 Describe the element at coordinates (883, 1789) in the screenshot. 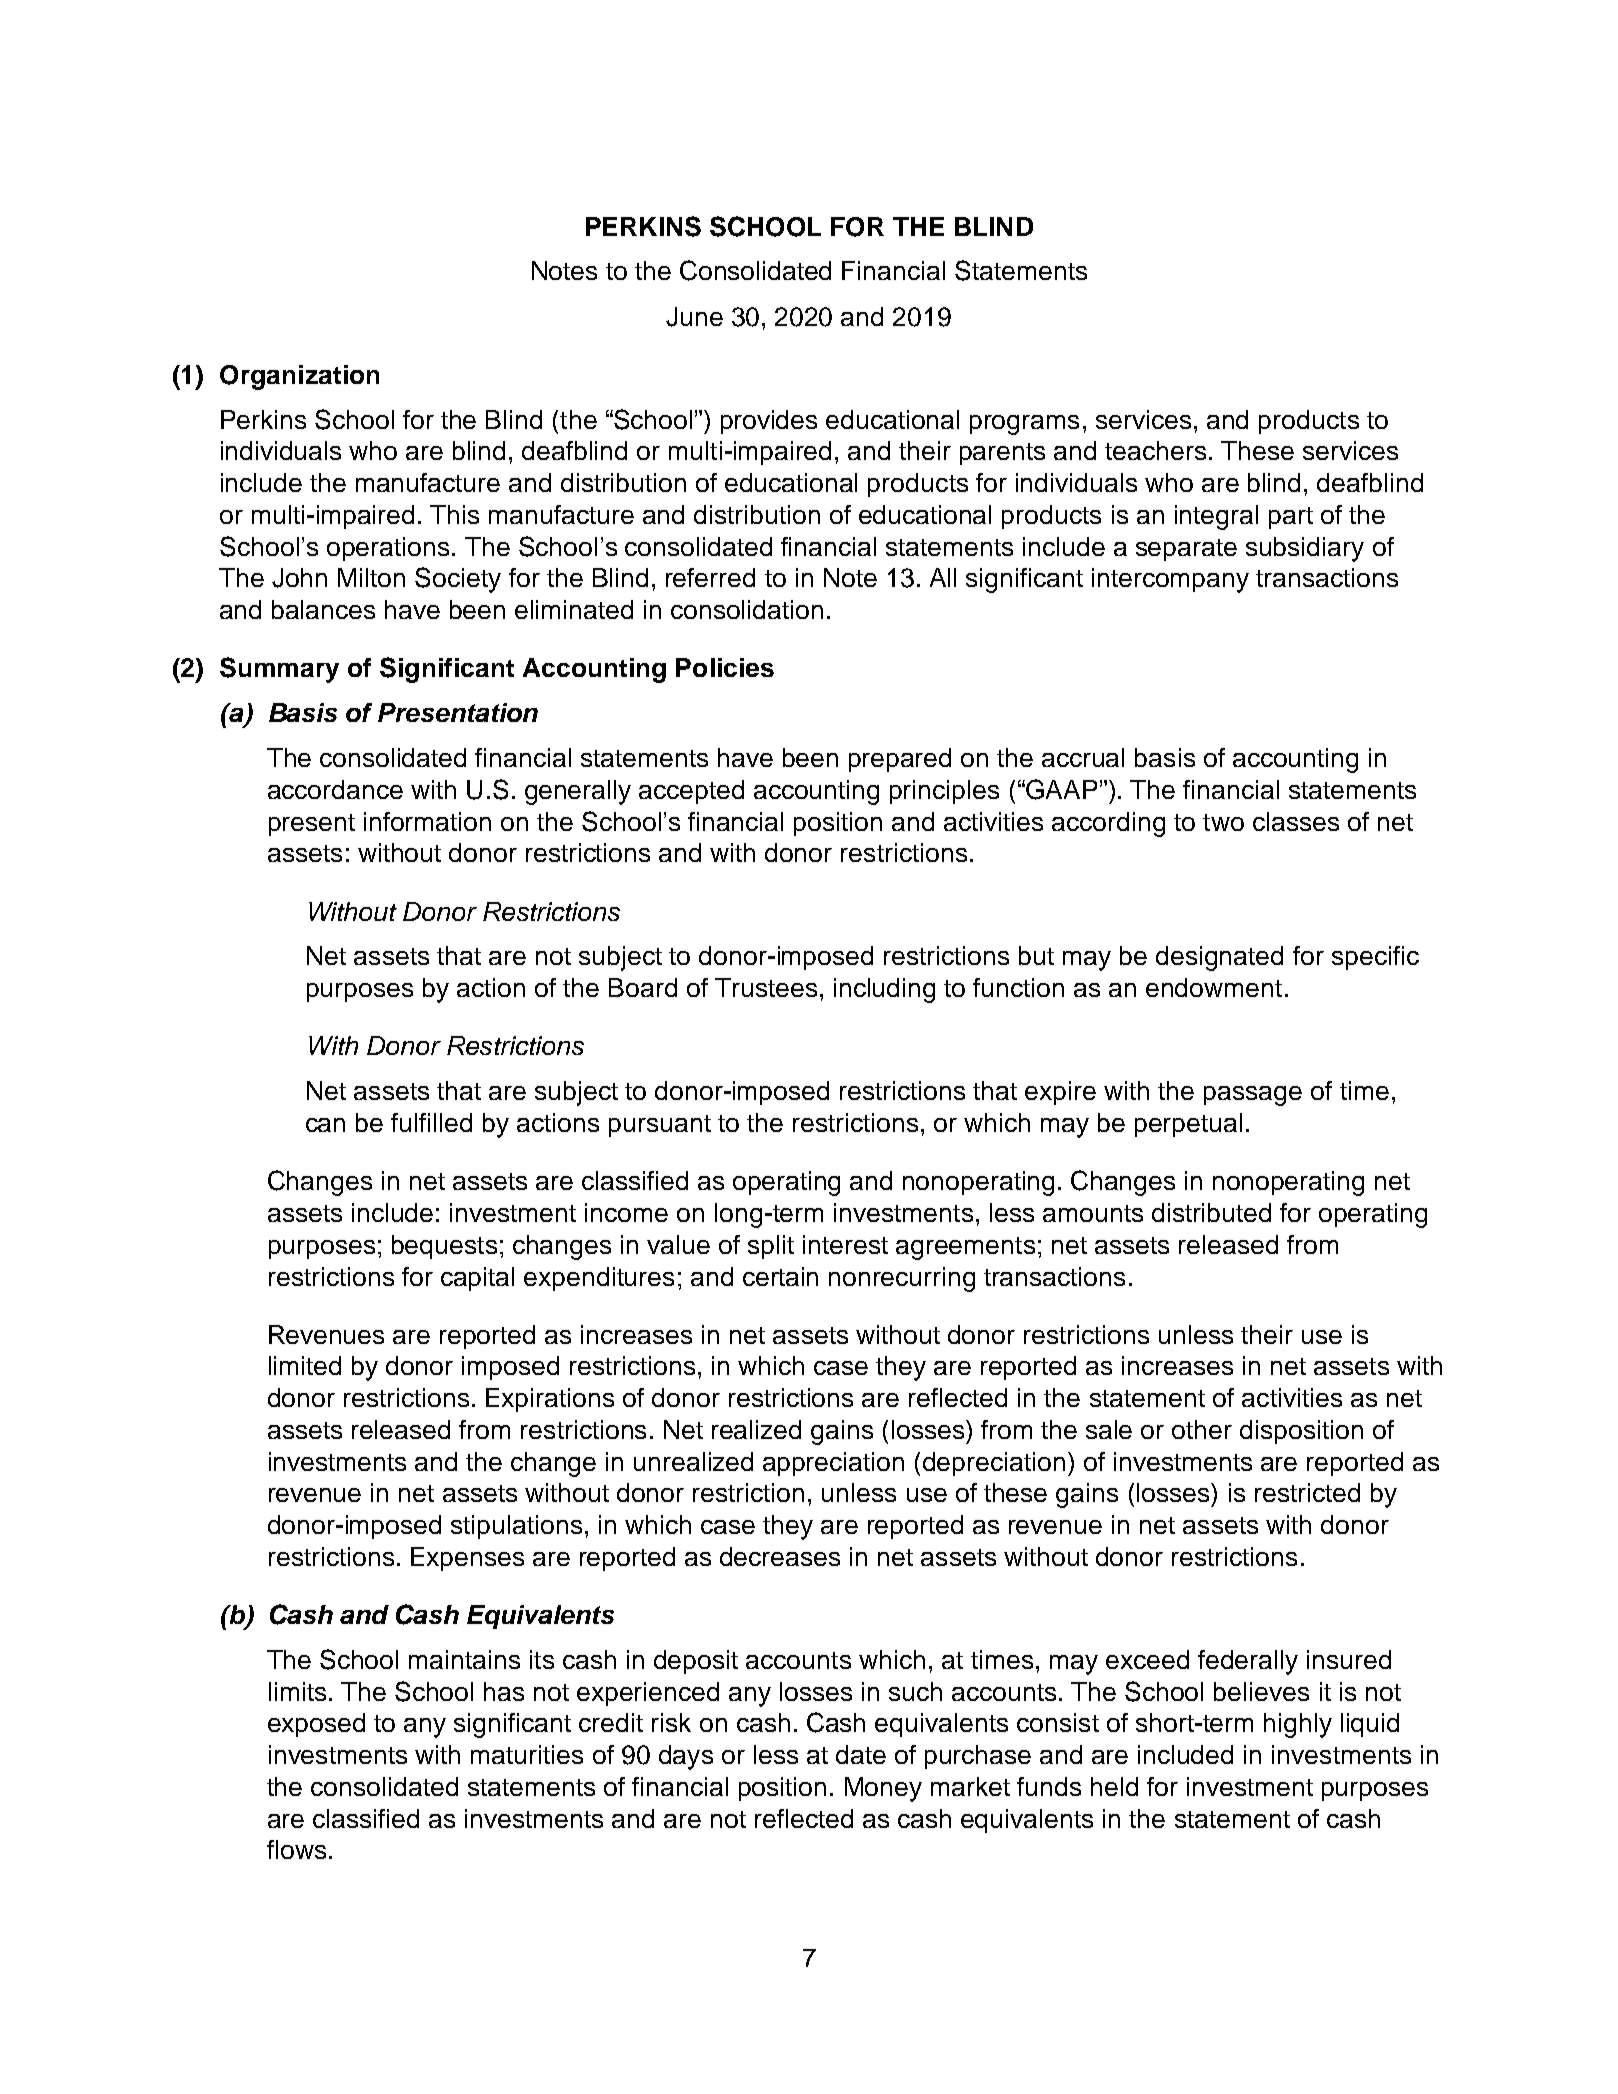

I see `Money` at that location.
